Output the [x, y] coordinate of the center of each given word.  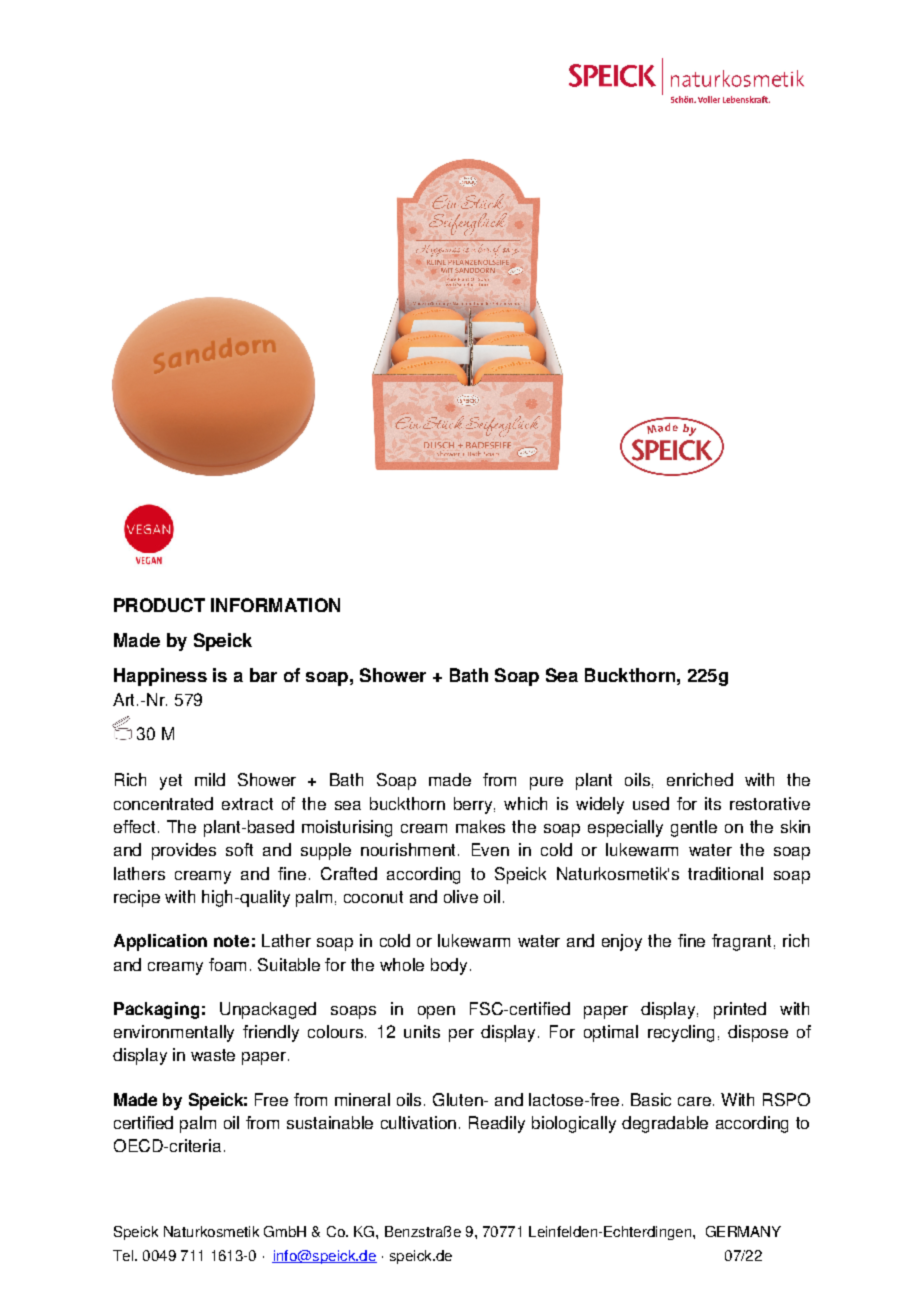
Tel [123, 1255]
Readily [497, 1124]
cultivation [418, 1122]
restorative [770, 803]
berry [474, 805]
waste [213, 1055]
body [449, 966]
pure [546, 783]
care [694, 1101]
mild [210, 779]
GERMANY [743, 1231]
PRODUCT [159, 605]
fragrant [741, 942]
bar [263, 675]
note [231, 941]
